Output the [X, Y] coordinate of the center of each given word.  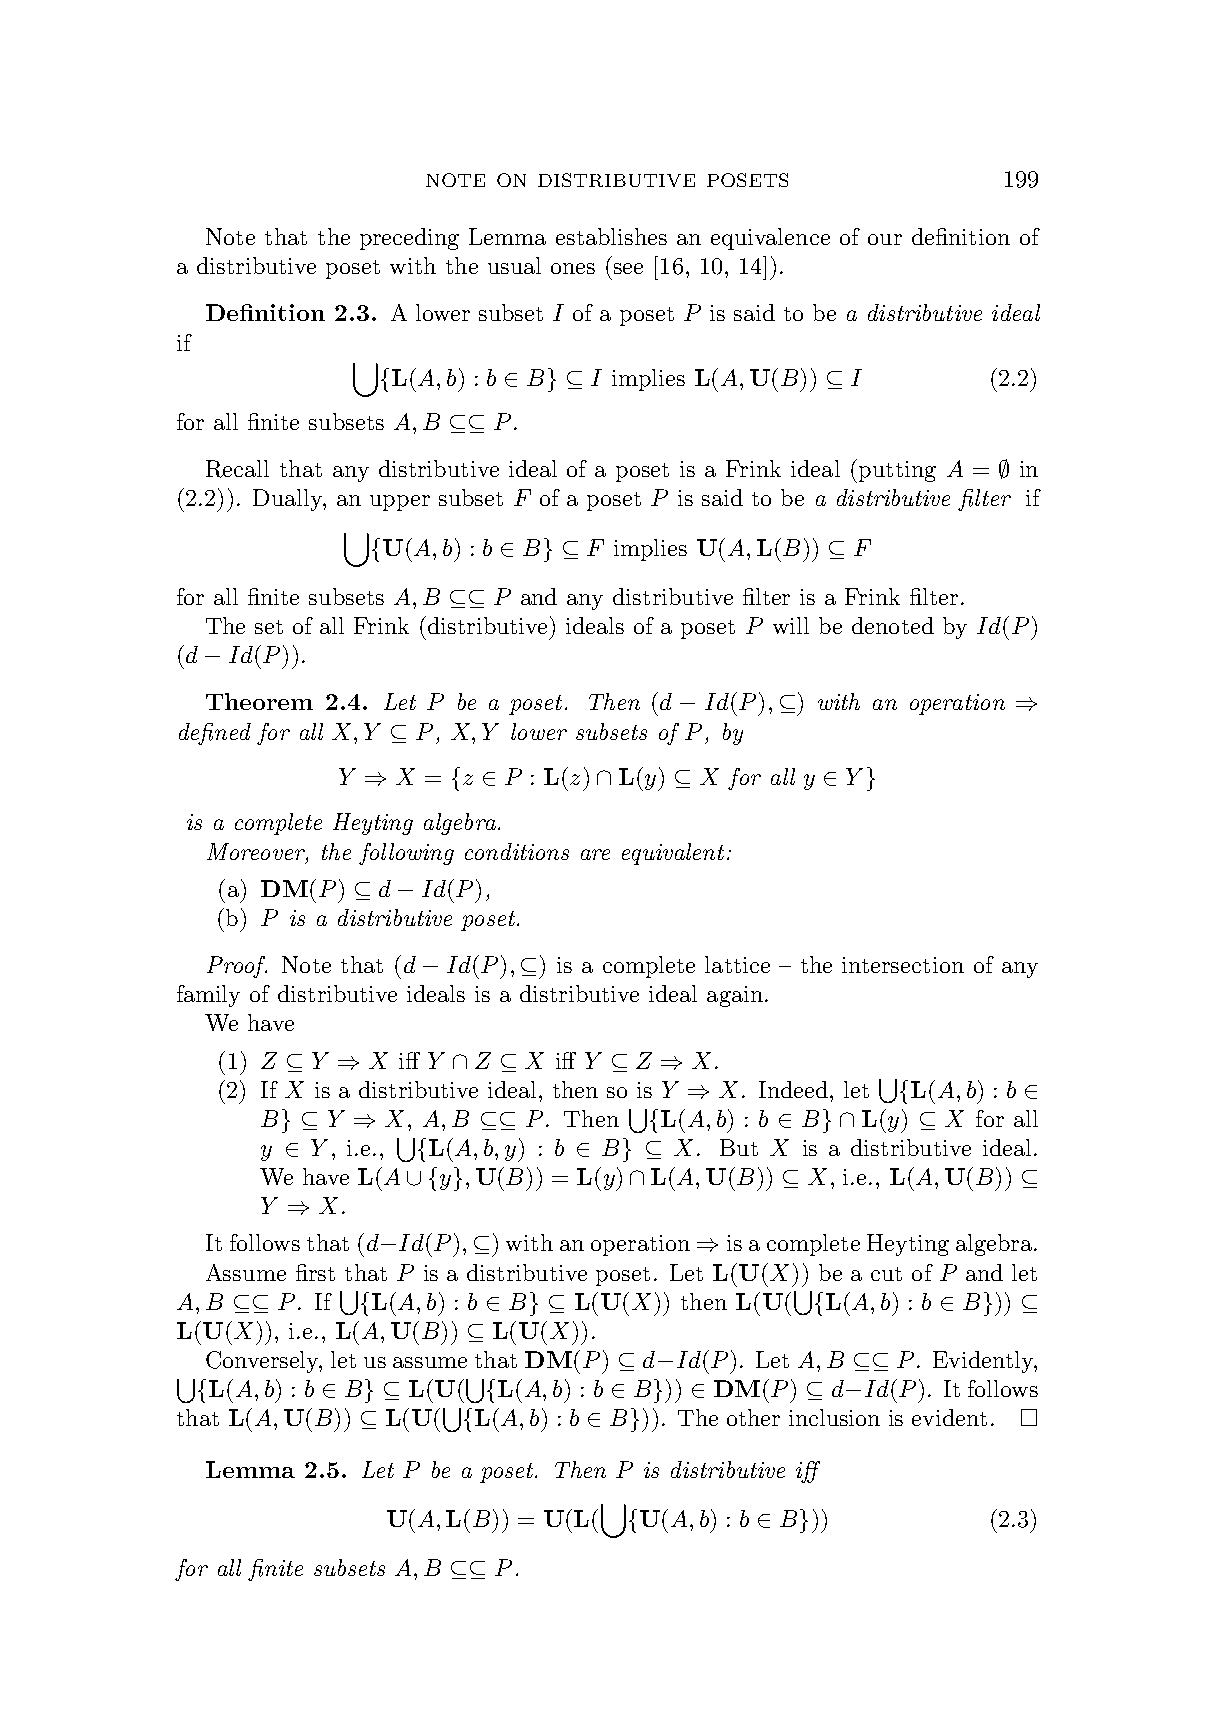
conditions [517, 851]
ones [573, 268]
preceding [409, 239]
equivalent [673, 854]
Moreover [257, 851]
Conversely [264, 1362]
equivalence [770, 239]
